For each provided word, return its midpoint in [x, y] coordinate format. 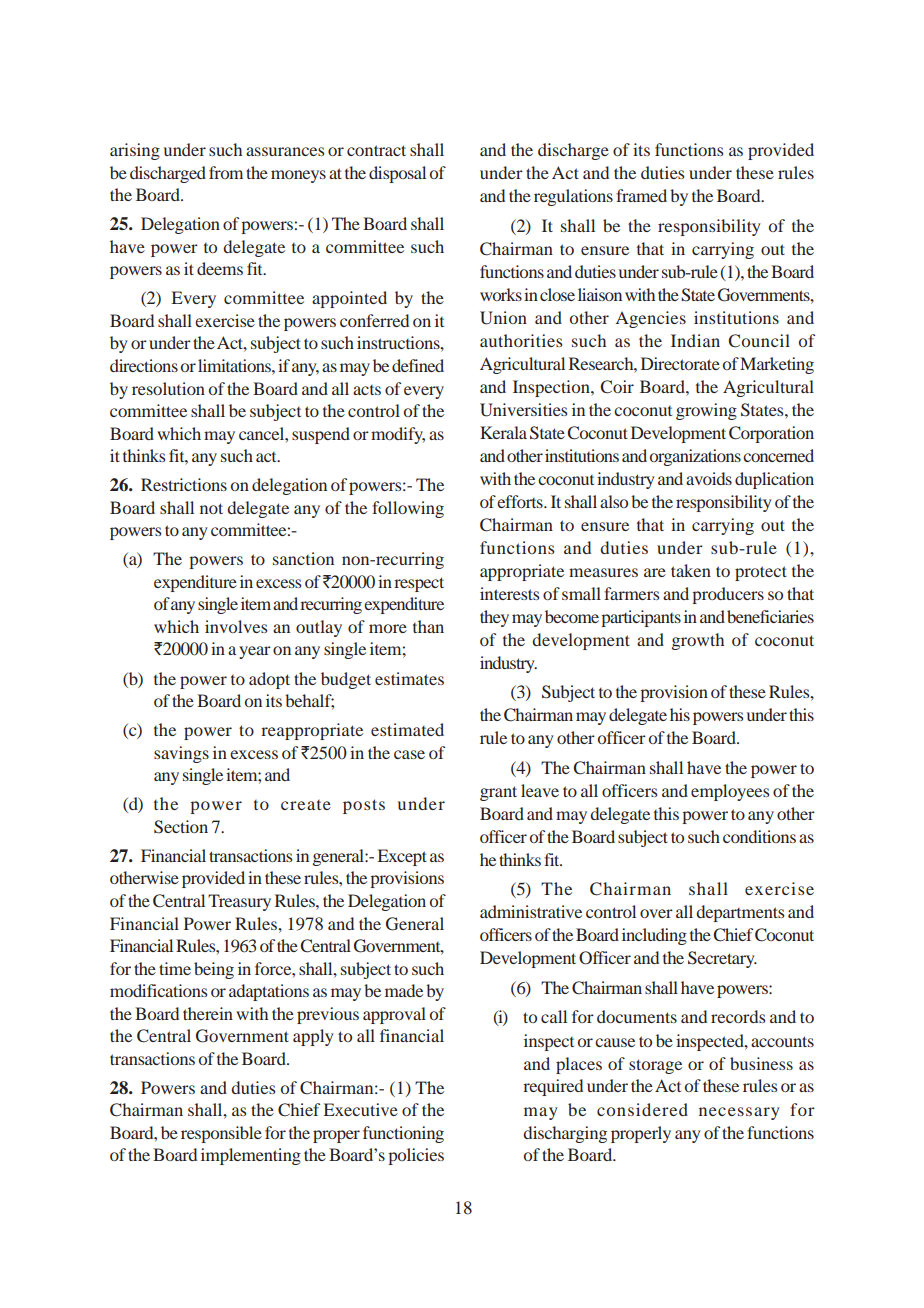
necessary [739, 1113]
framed [641, 195]
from [226, 172]
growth [698, 641]
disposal [397, 174]
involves [236, 626]
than [428, 626]
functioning [403, 1134]
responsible [221, 1134]
